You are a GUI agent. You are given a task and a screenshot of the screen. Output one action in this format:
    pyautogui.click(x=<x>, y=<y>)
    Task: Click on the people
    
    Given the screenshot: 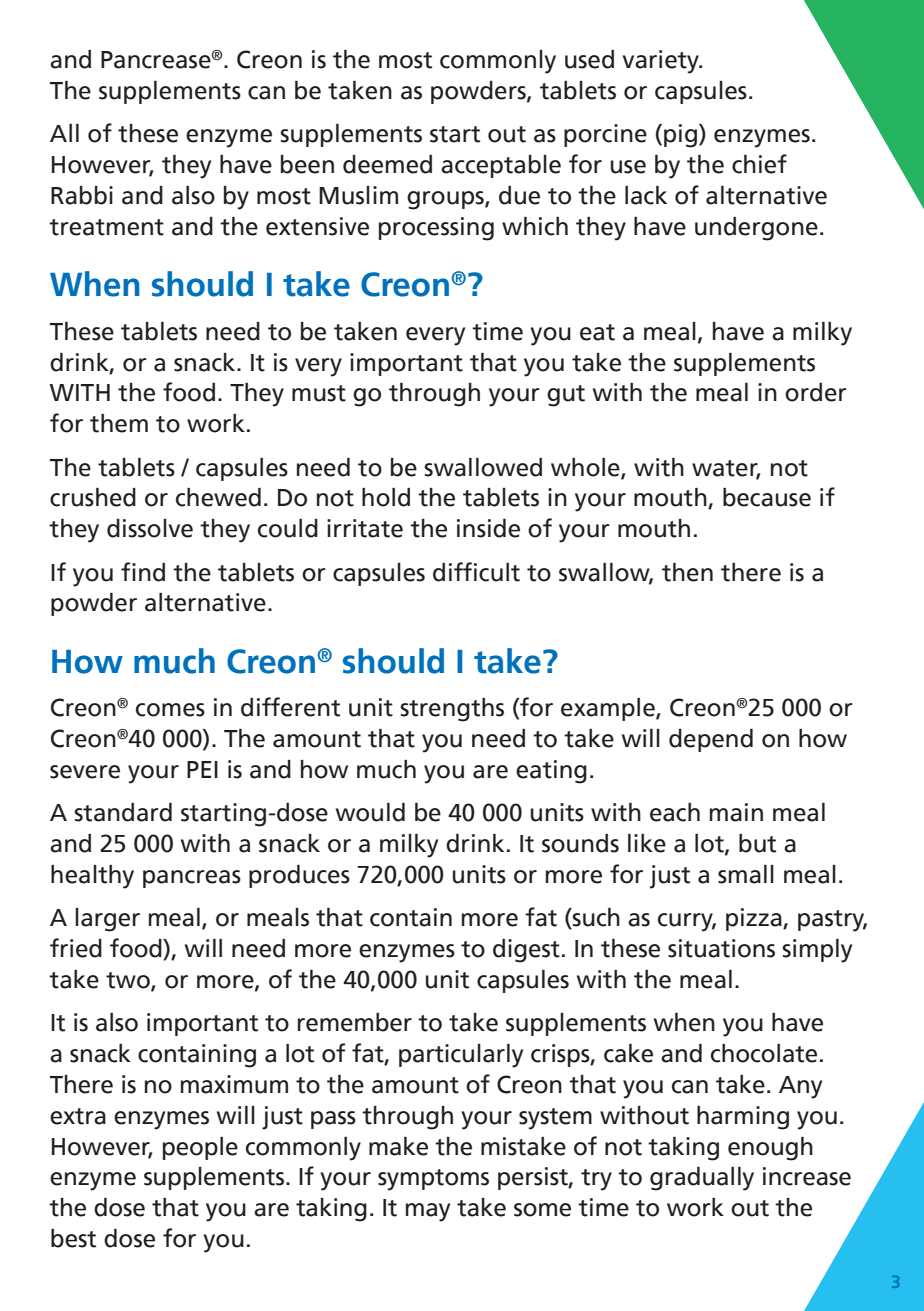 What is the action you would take?
    pyautogui.click(x=200, y=1148)
